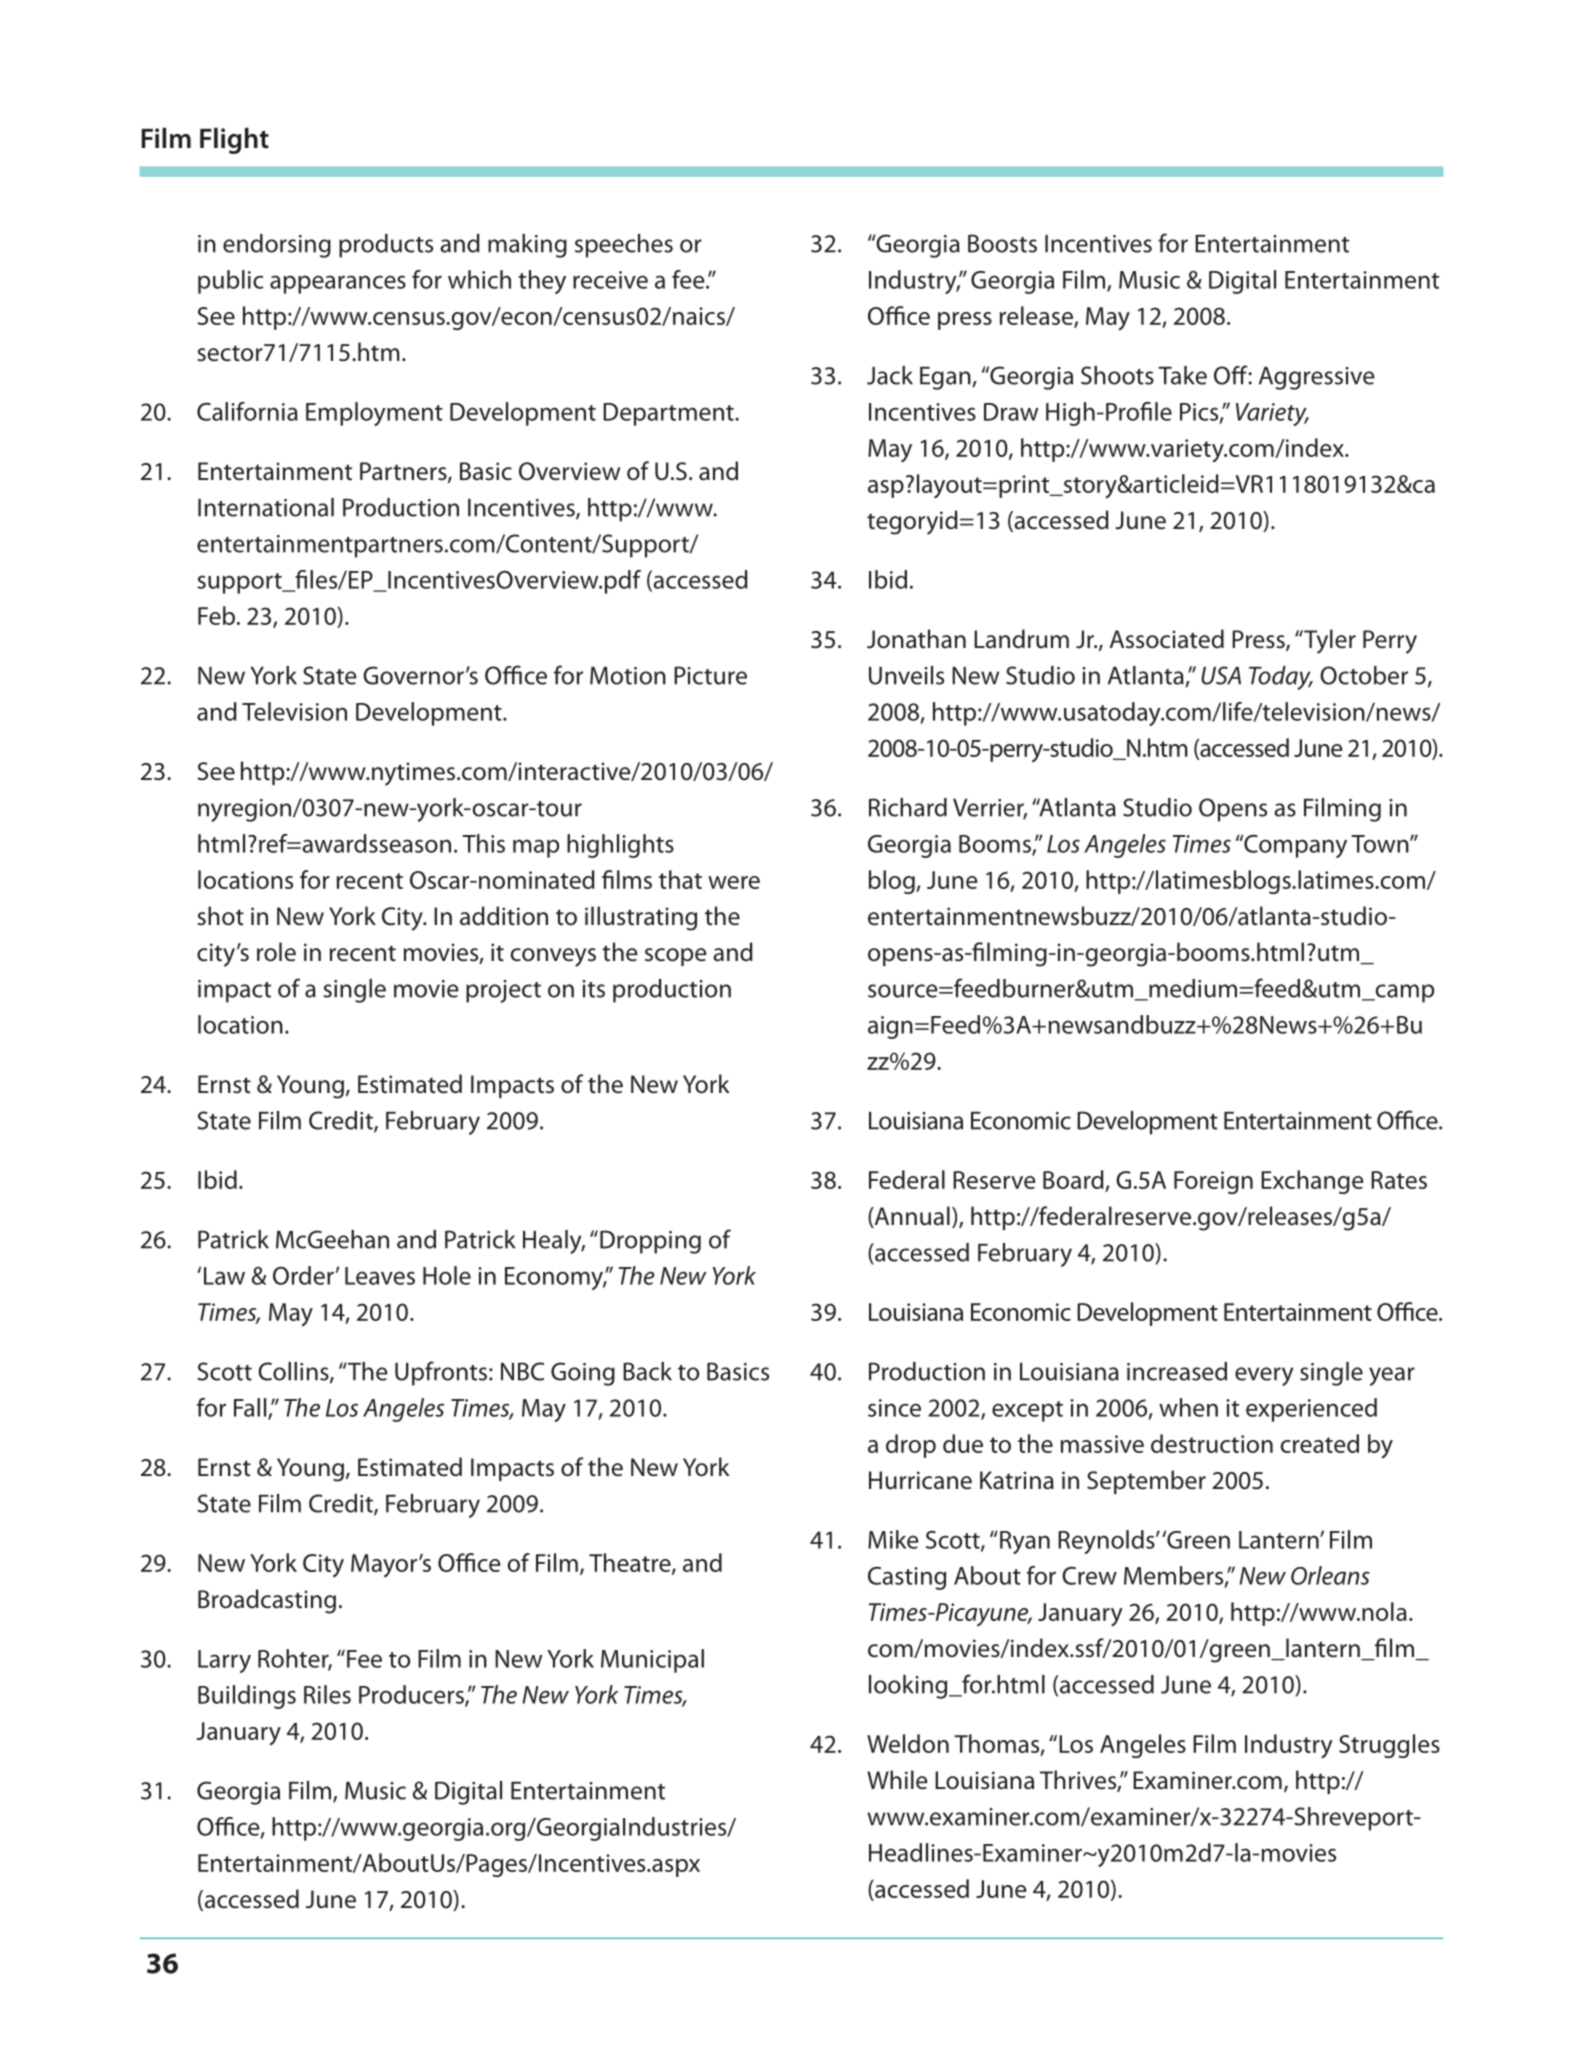 The image size is (1583, 2049). I want to click on While, so click(897, 1780).
